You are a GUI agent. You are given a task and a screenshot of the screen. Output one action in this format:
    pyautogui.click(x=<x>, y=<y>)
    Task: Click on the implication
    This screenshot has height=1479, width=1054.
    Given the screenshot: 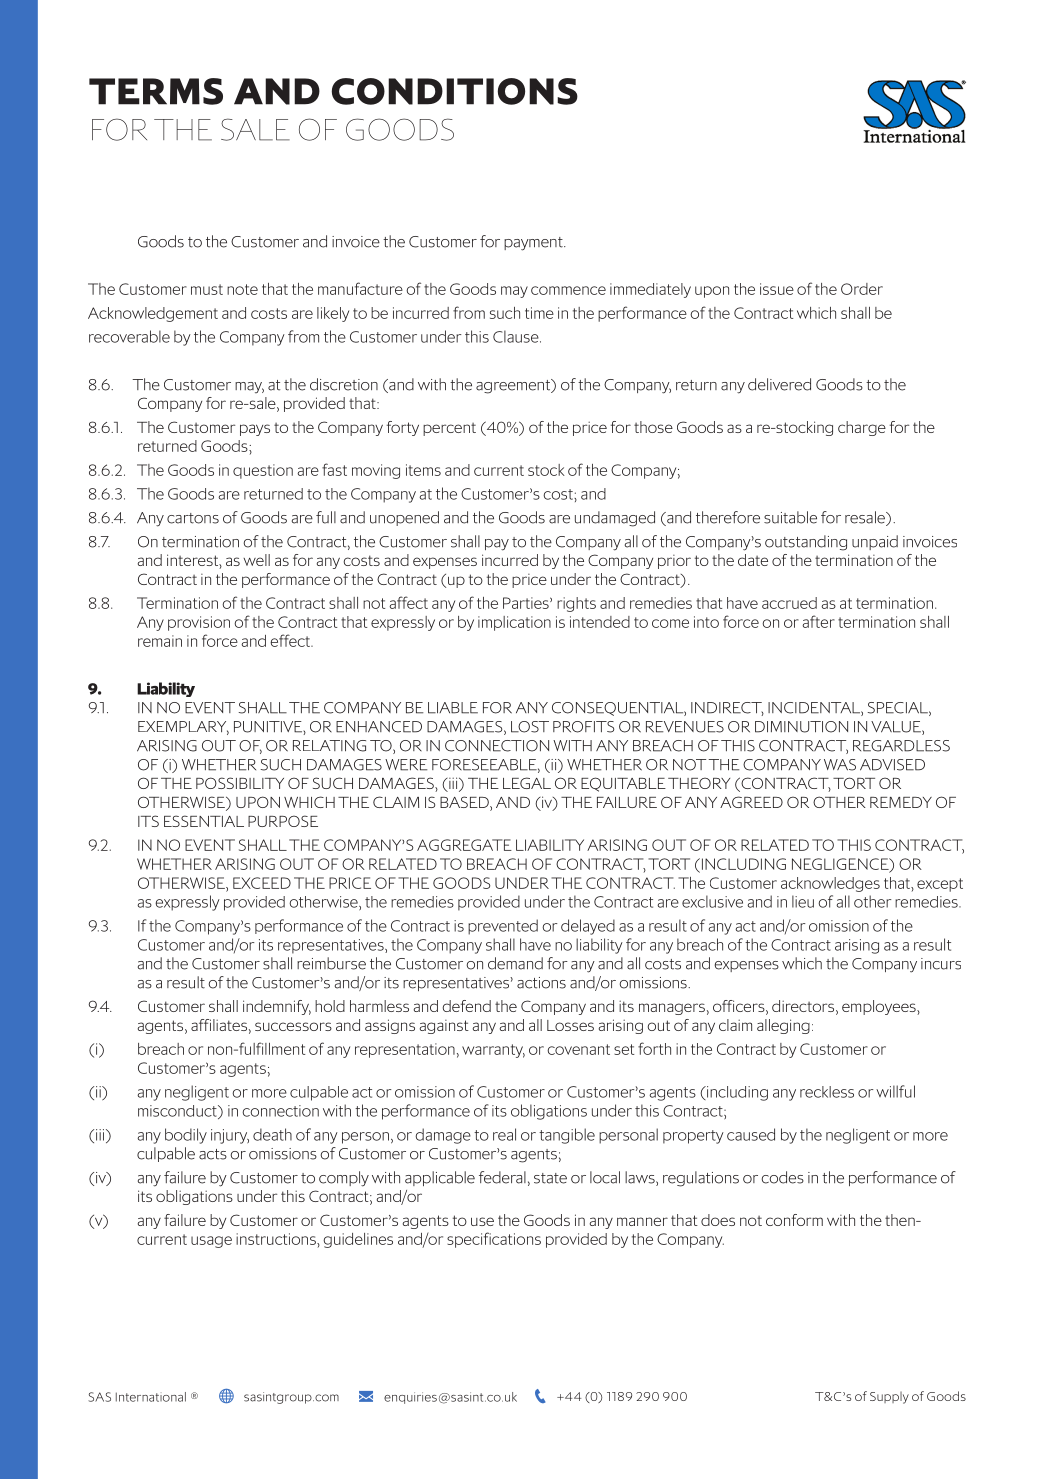 What is the action you would take?
    pyautogui.click(x=514, y=623)
